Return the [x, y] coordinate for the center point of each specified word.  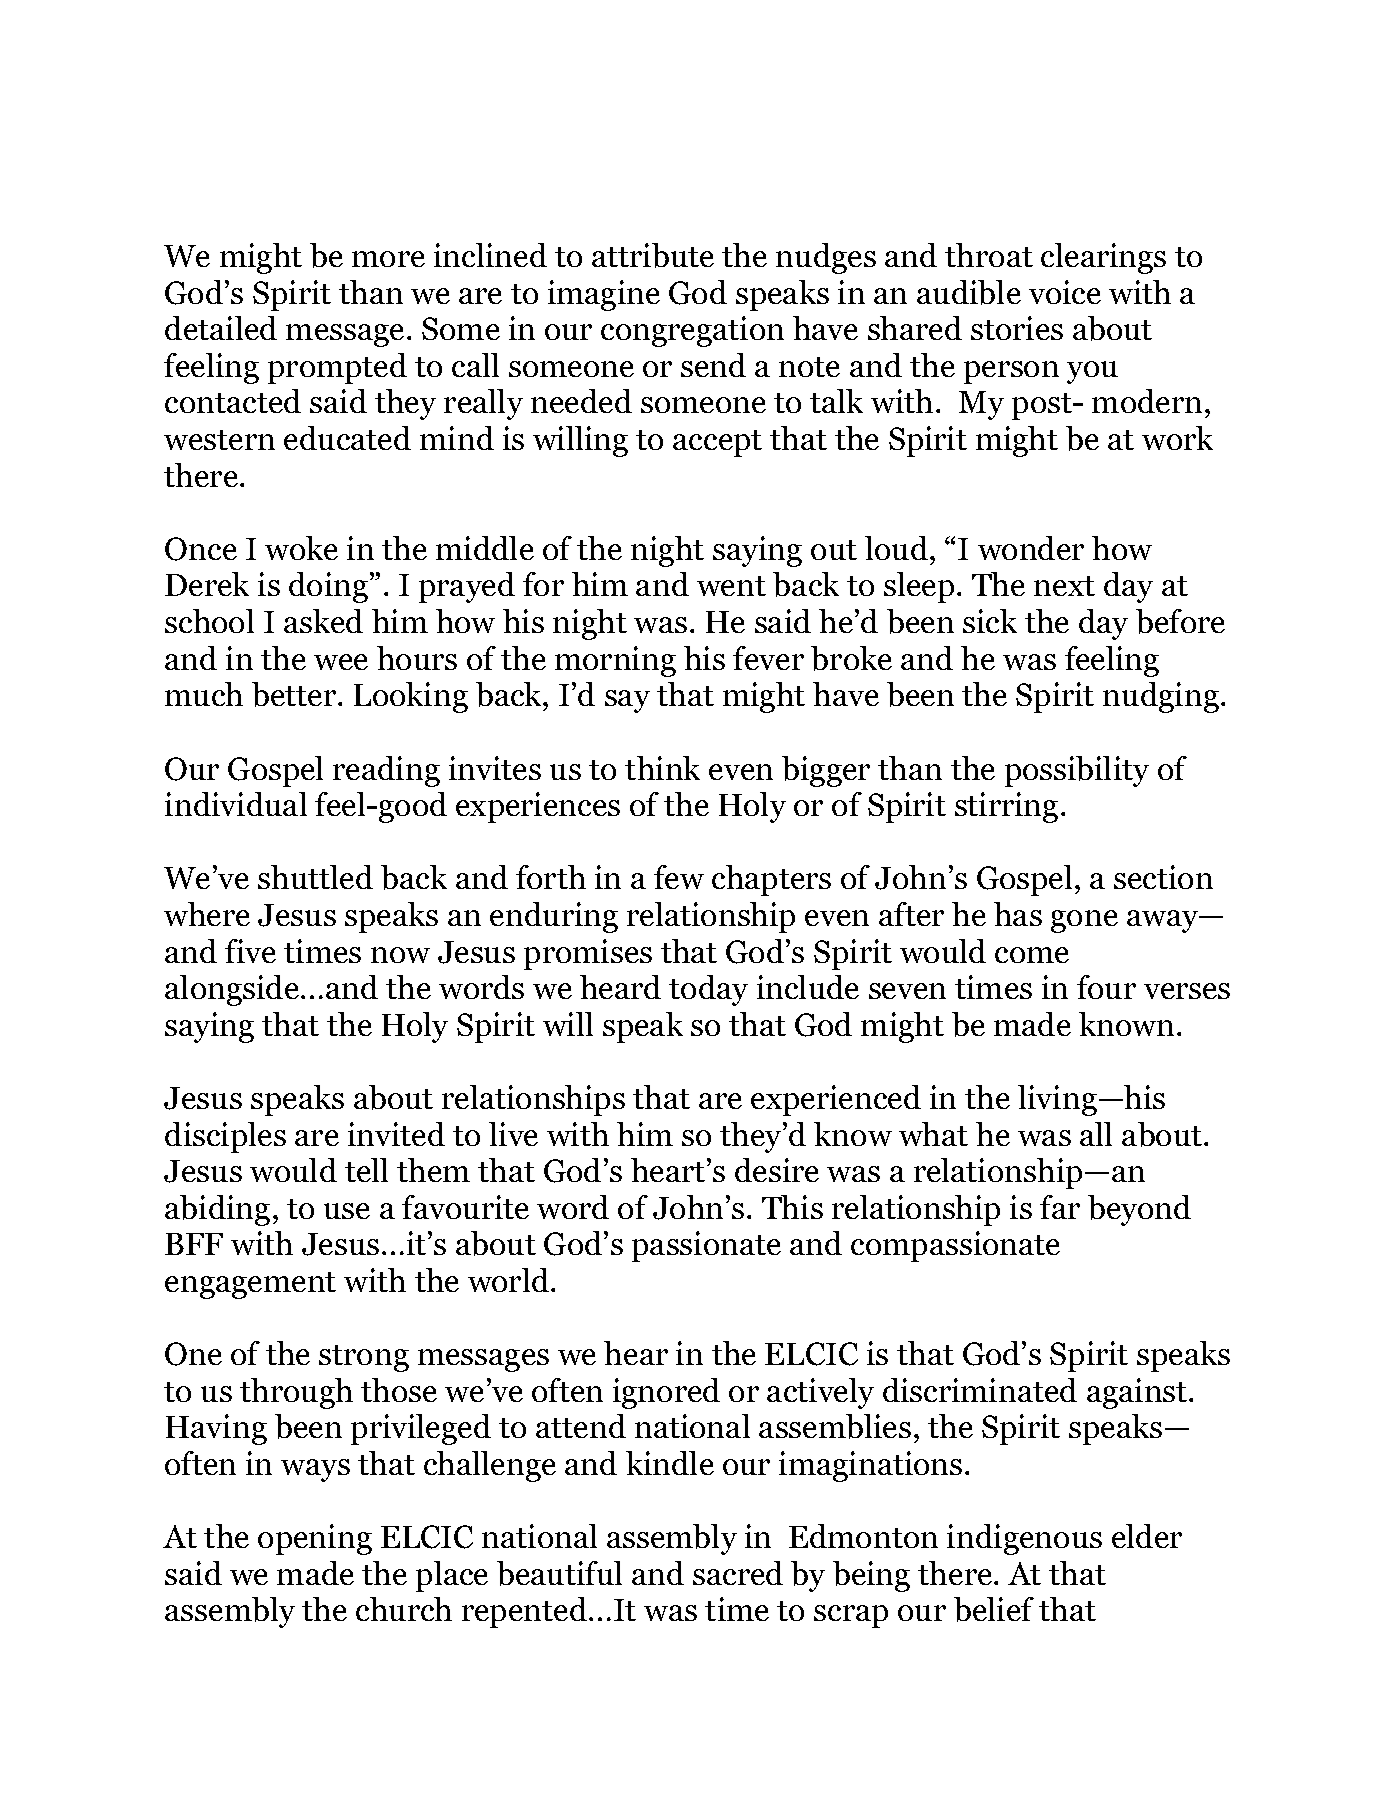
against [1138, 1393]
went [731, 586]
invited [396, 1134]
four [1106, 987]
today [708, 990]
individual [236, 804]
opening [315, 1539]
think [662, 768]
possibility [1077, 771]
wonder [1031, 548]
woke [301, 548]
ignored [666, 1393]
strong [364, 1358]
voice [1065, 292]
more [388, 259]
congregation [692, 331]
